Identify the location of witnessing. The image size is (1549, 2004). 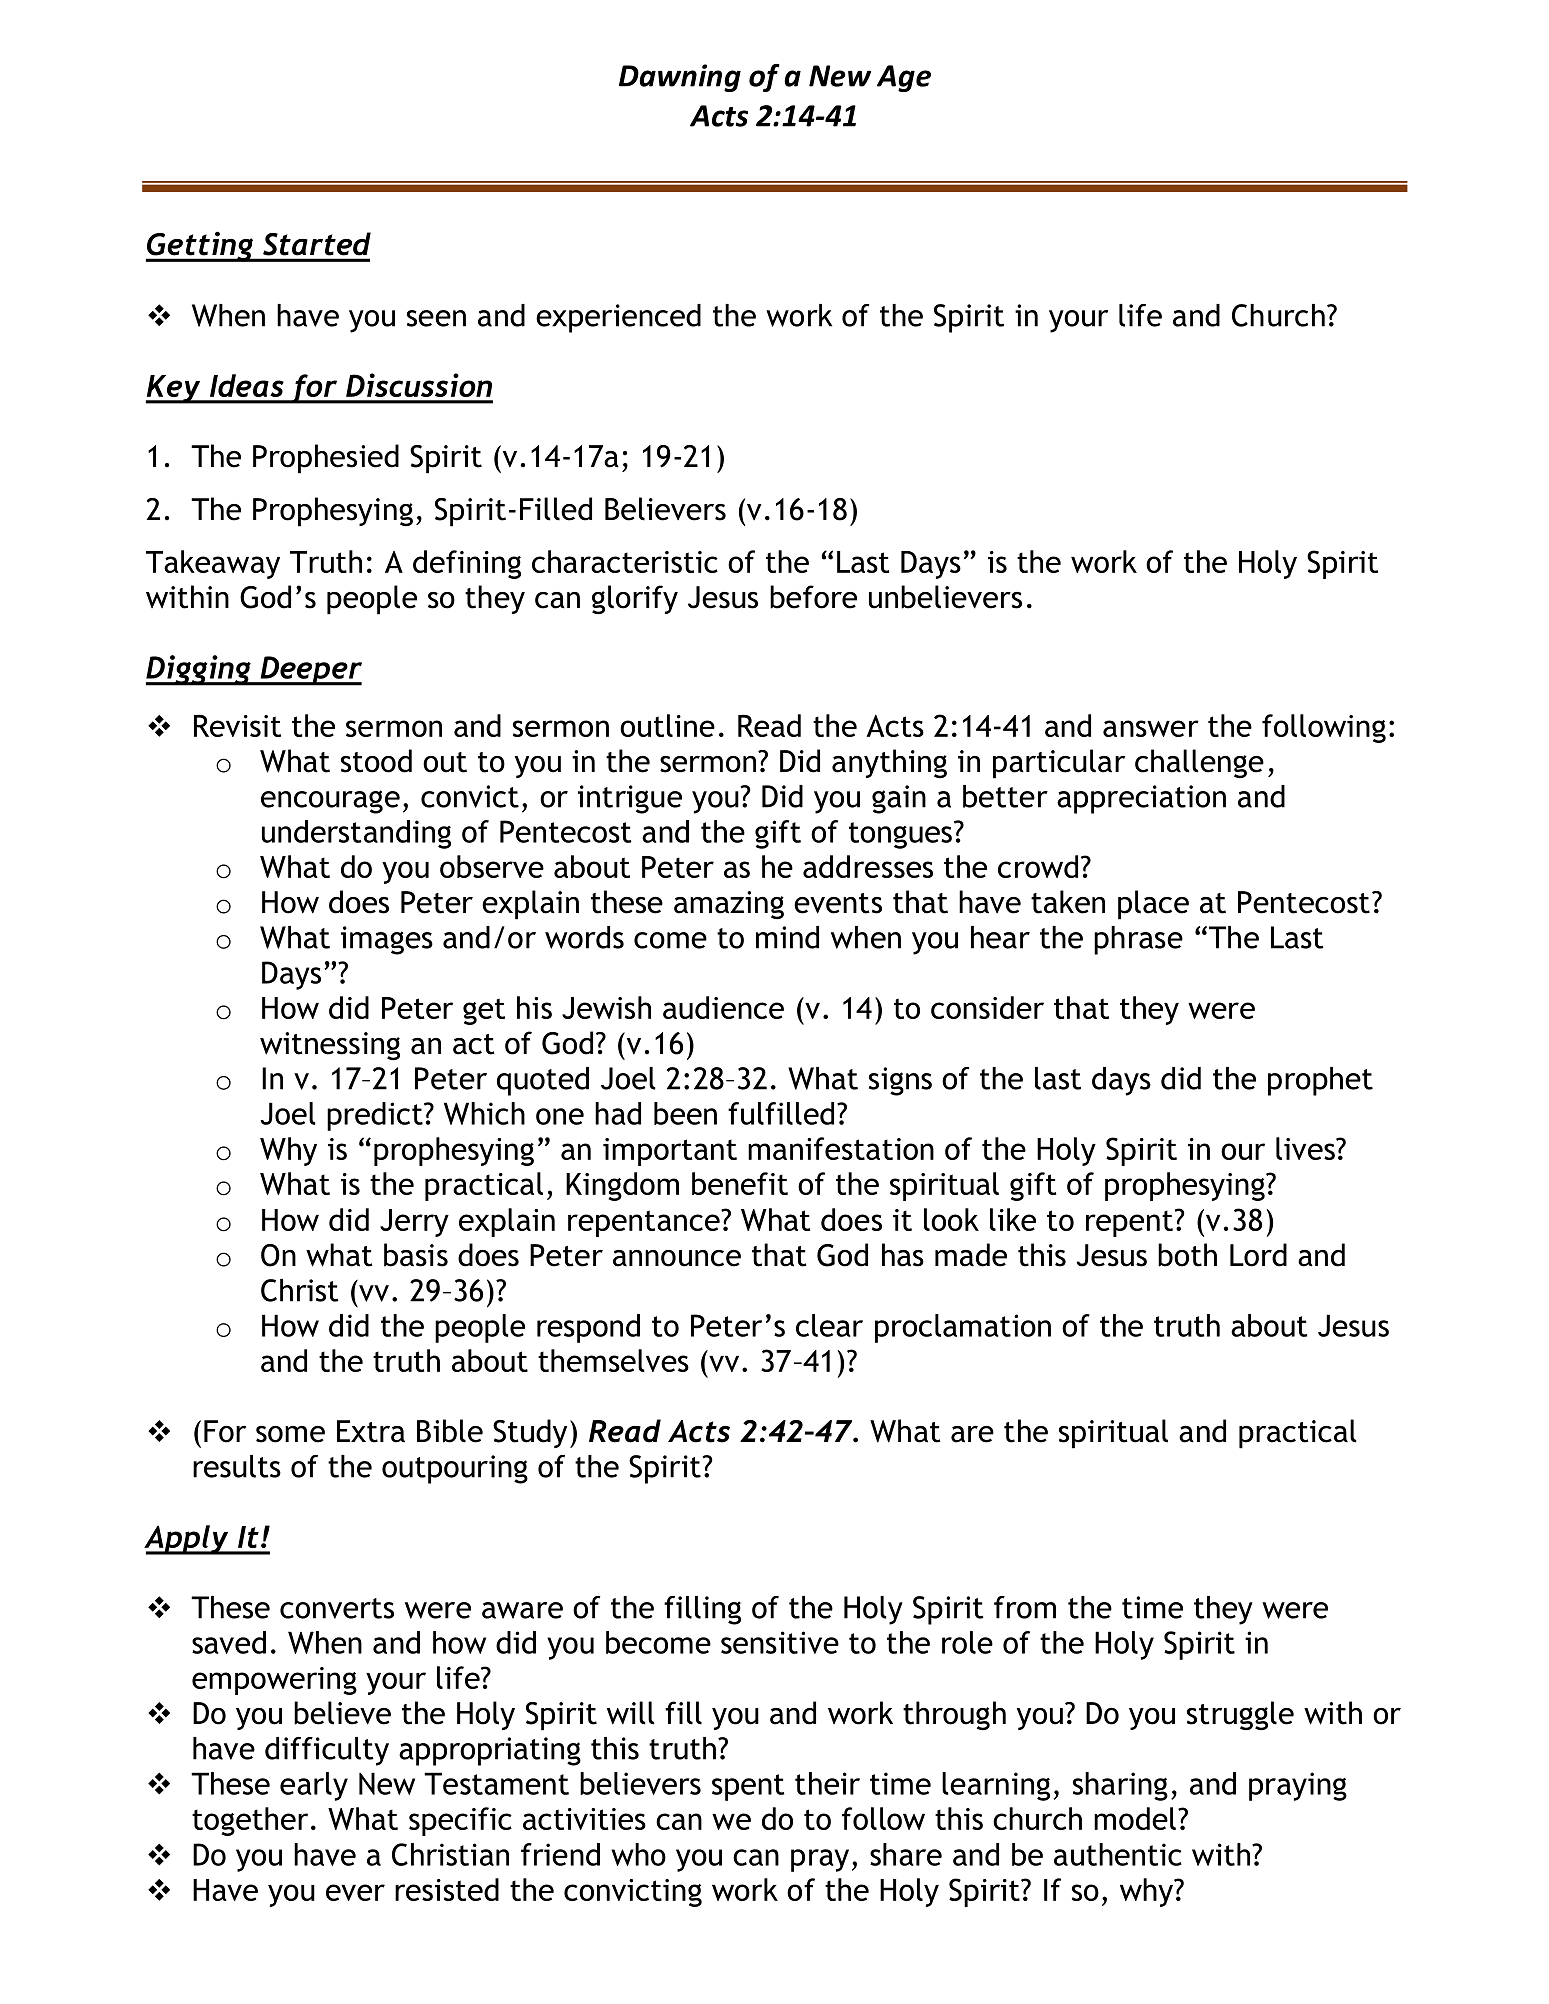
(330, 1046).
